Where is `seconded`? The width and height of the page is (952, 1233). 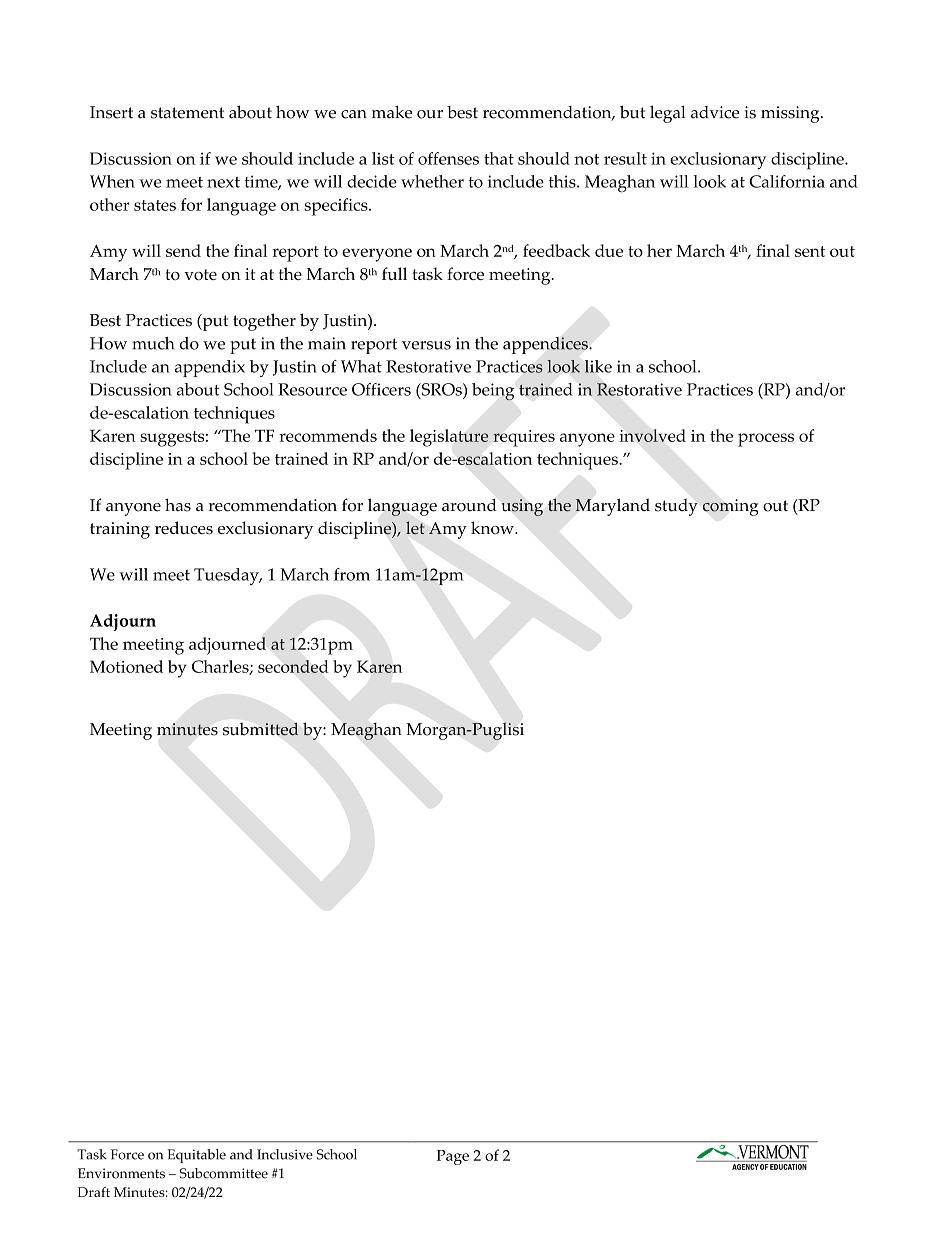 seconded is located at coordinates (293, 666).
